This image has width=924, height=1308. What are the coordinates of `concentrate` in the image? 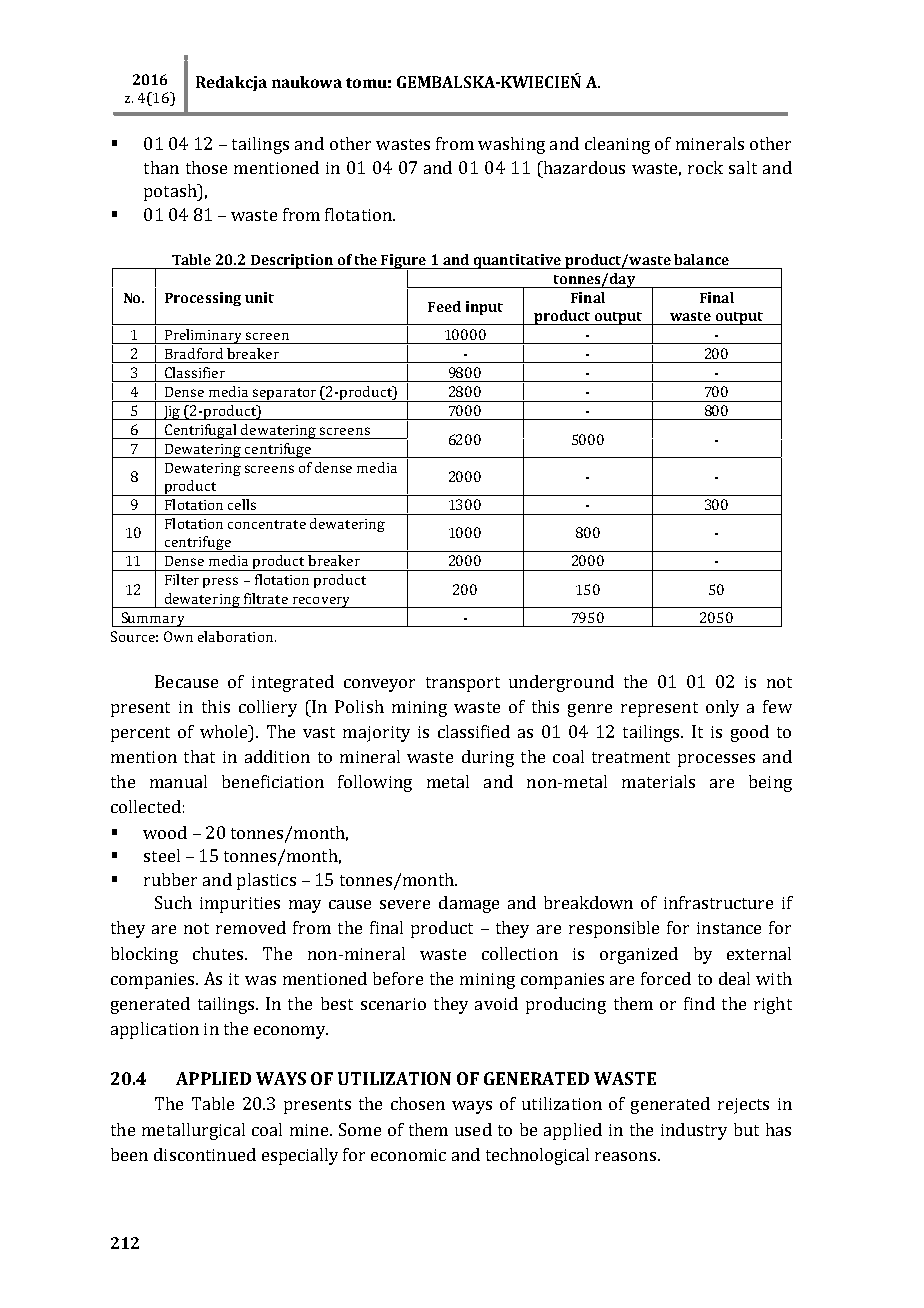 It's located at (267, 524).
